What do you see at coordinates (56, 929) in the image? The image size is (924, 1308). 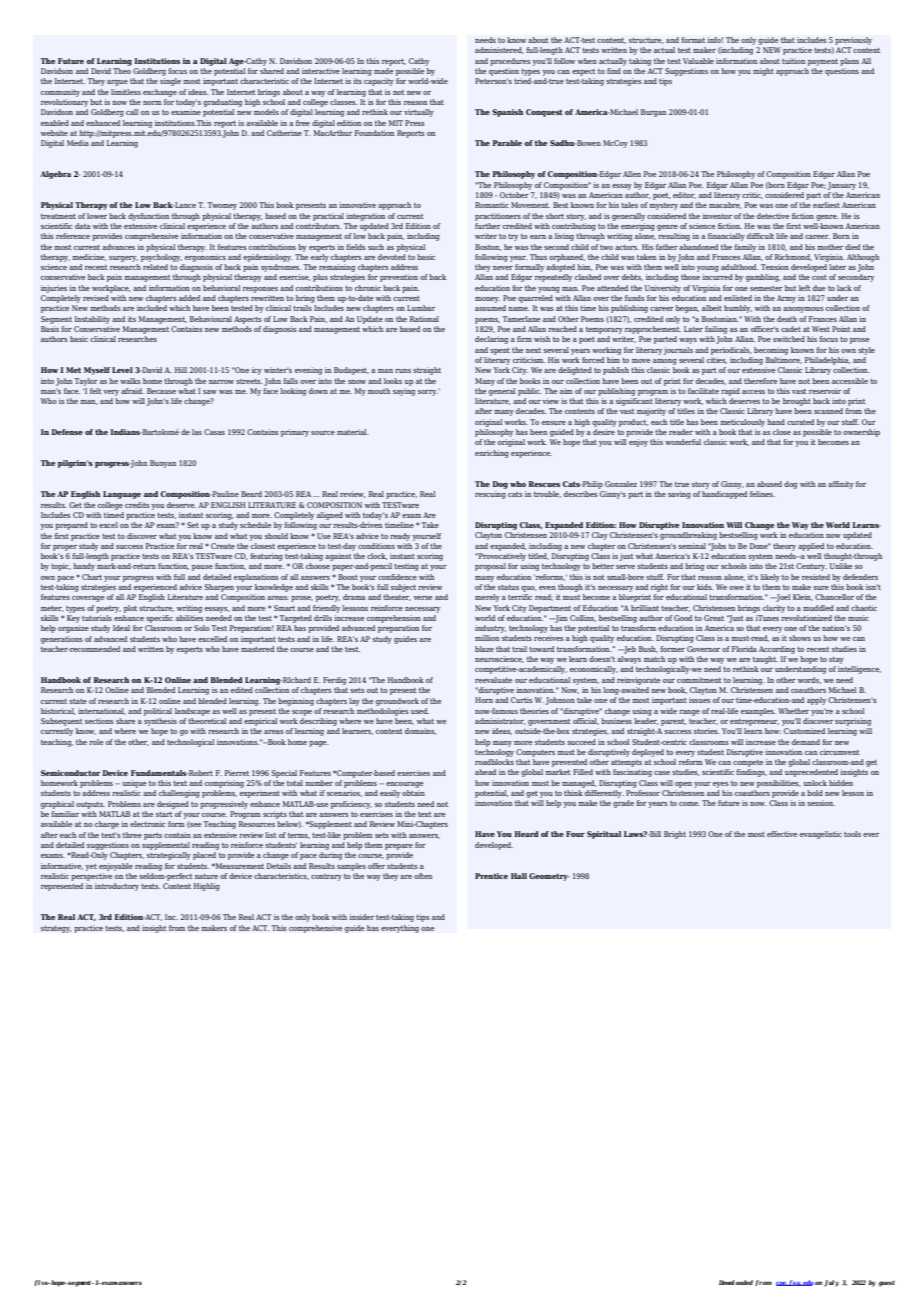 I see `strategy` at bounding box center [56, 929].
